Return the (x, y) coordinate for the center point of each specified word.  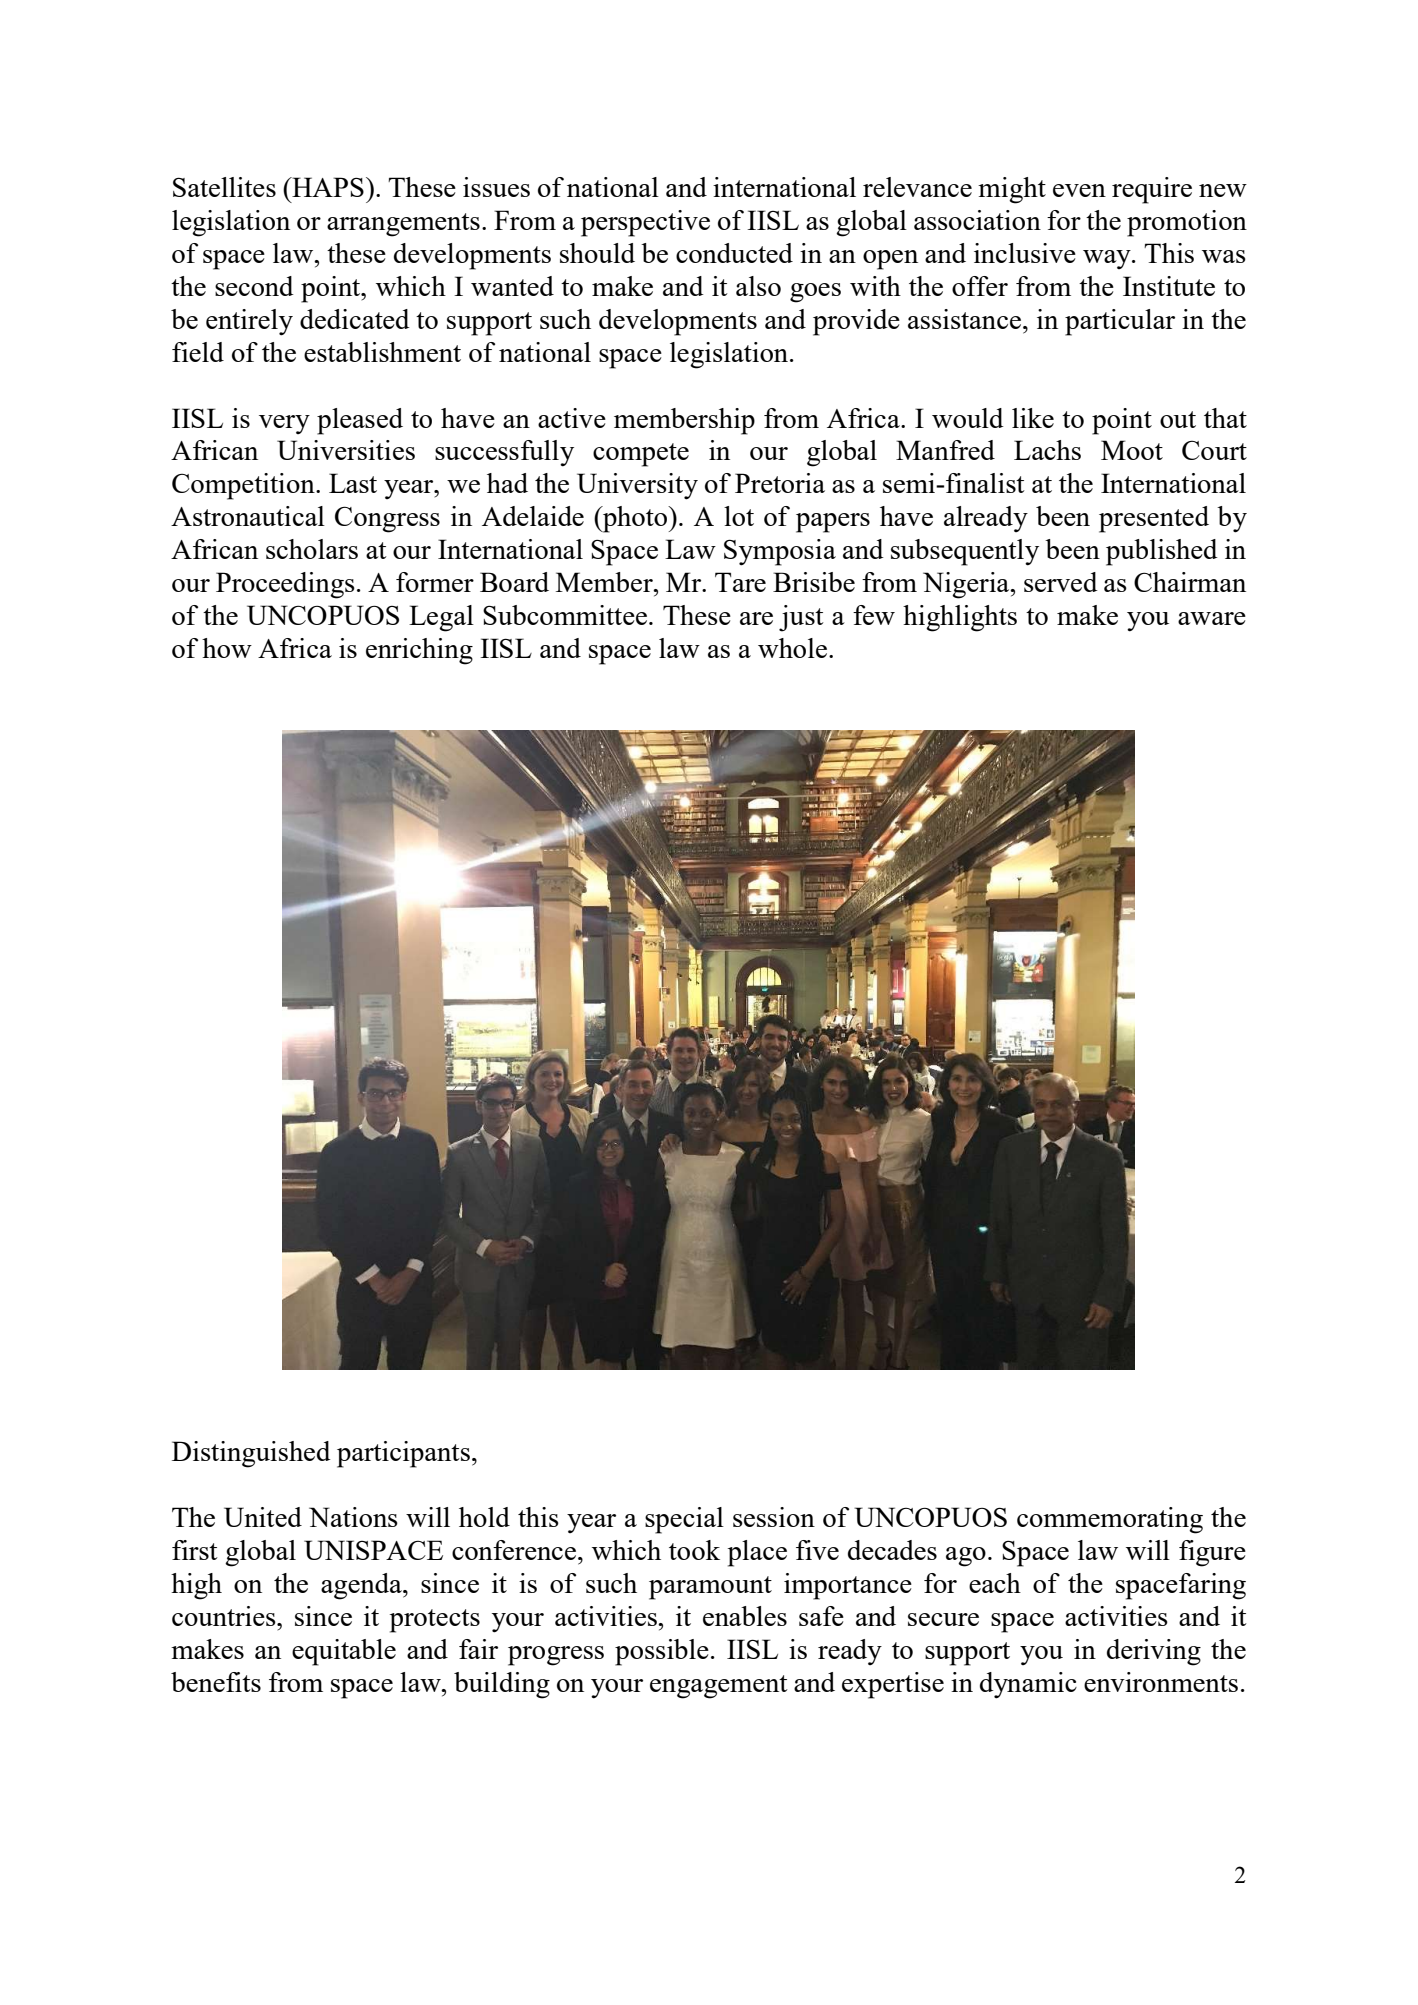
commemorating (1110, 1520)
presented (1154, 519)
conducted (734, 253)
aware (1212, 618)
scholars (312, 549)
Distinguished (251, 1454)
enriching (419, 651)
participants (403, 1454)
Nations (353, 1517)
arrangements (403, 225)
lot (739, 516)
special (684, 1520)
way (1108, 259)
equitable (344, 1652)
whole (794, 648)
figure (1212, 1553)
